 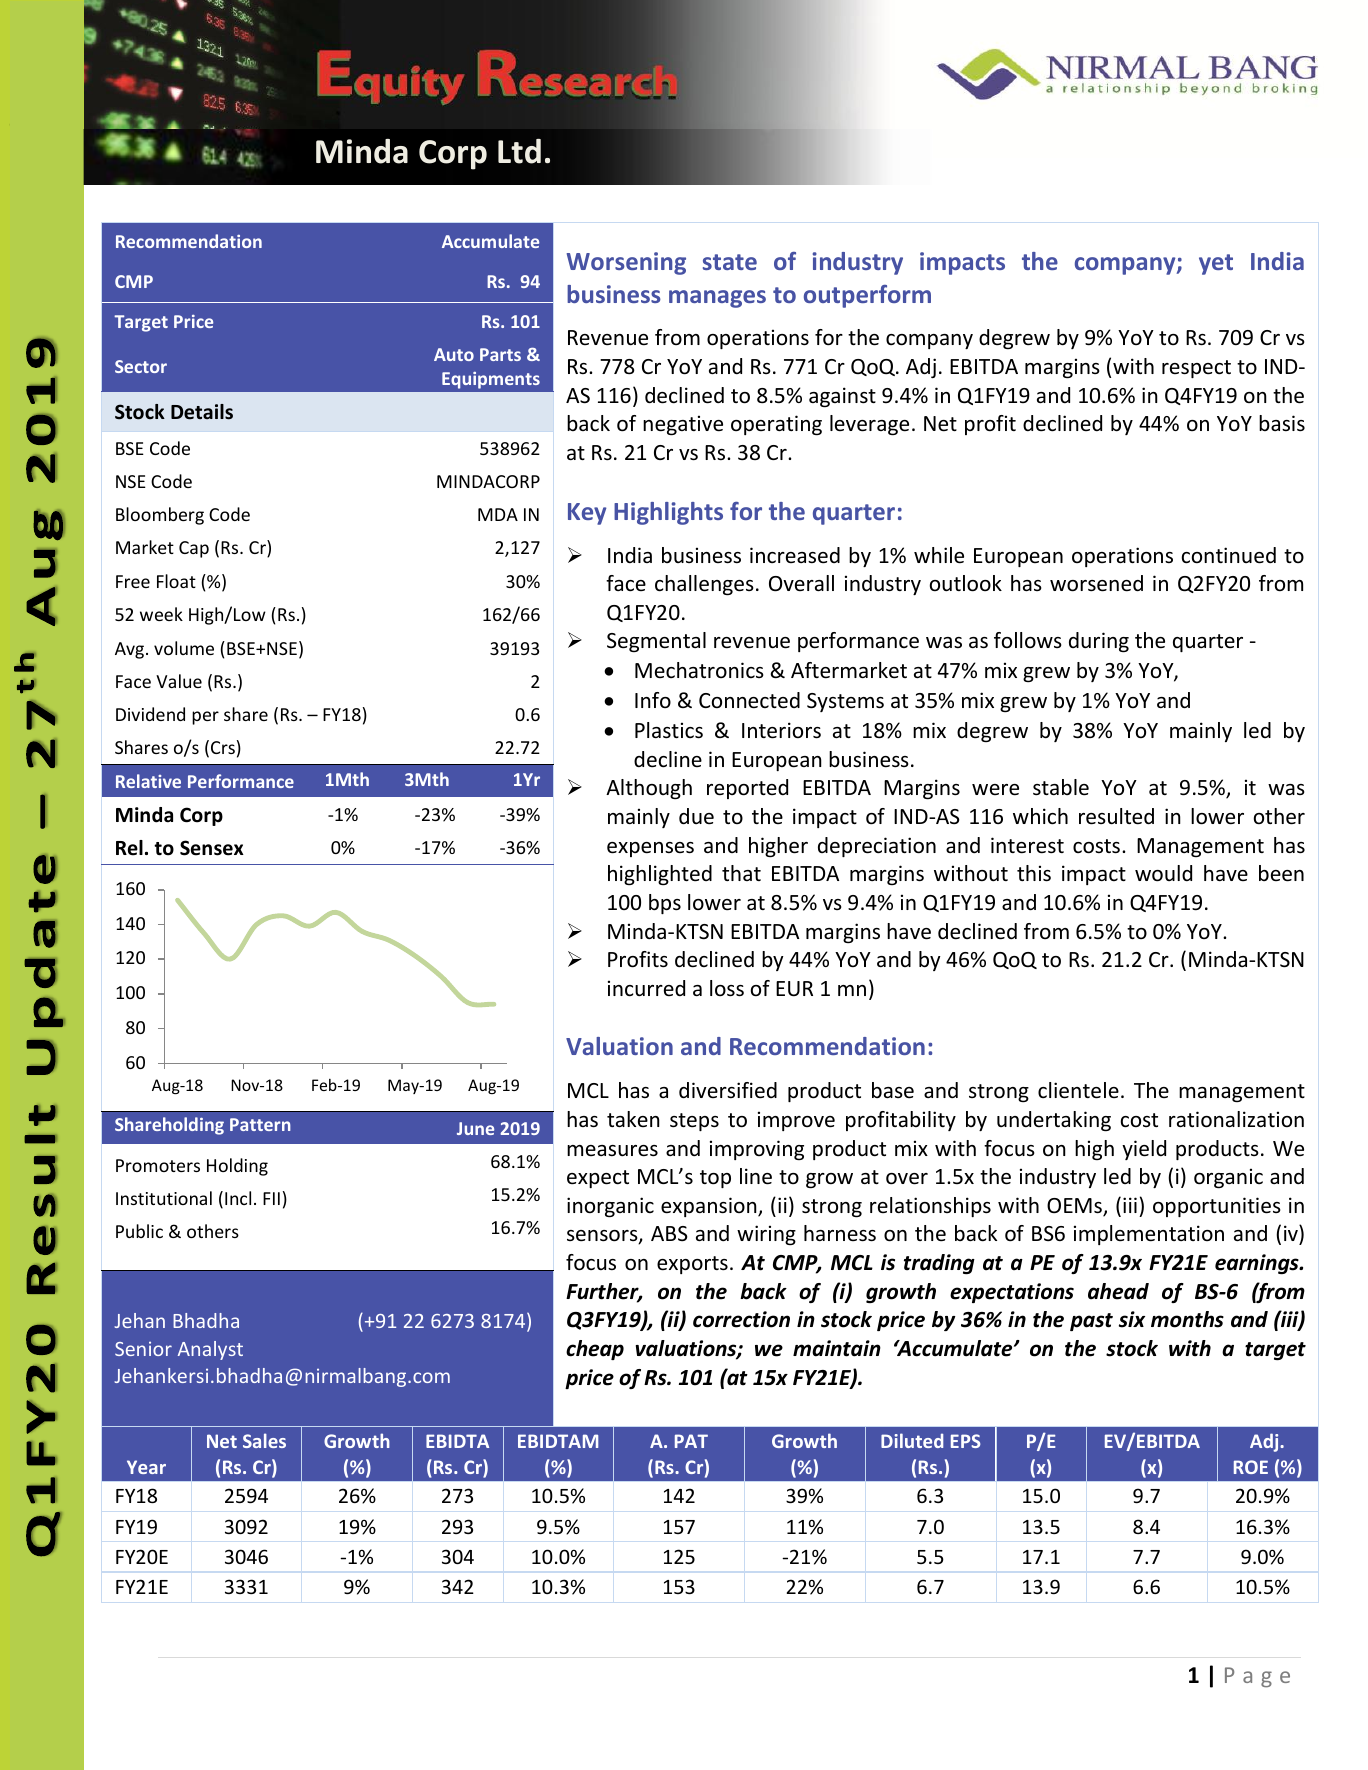 What do you see at coordinates (519, 151) in the screenshot?
I see `Ltd` at bounding box center [519, 151].
